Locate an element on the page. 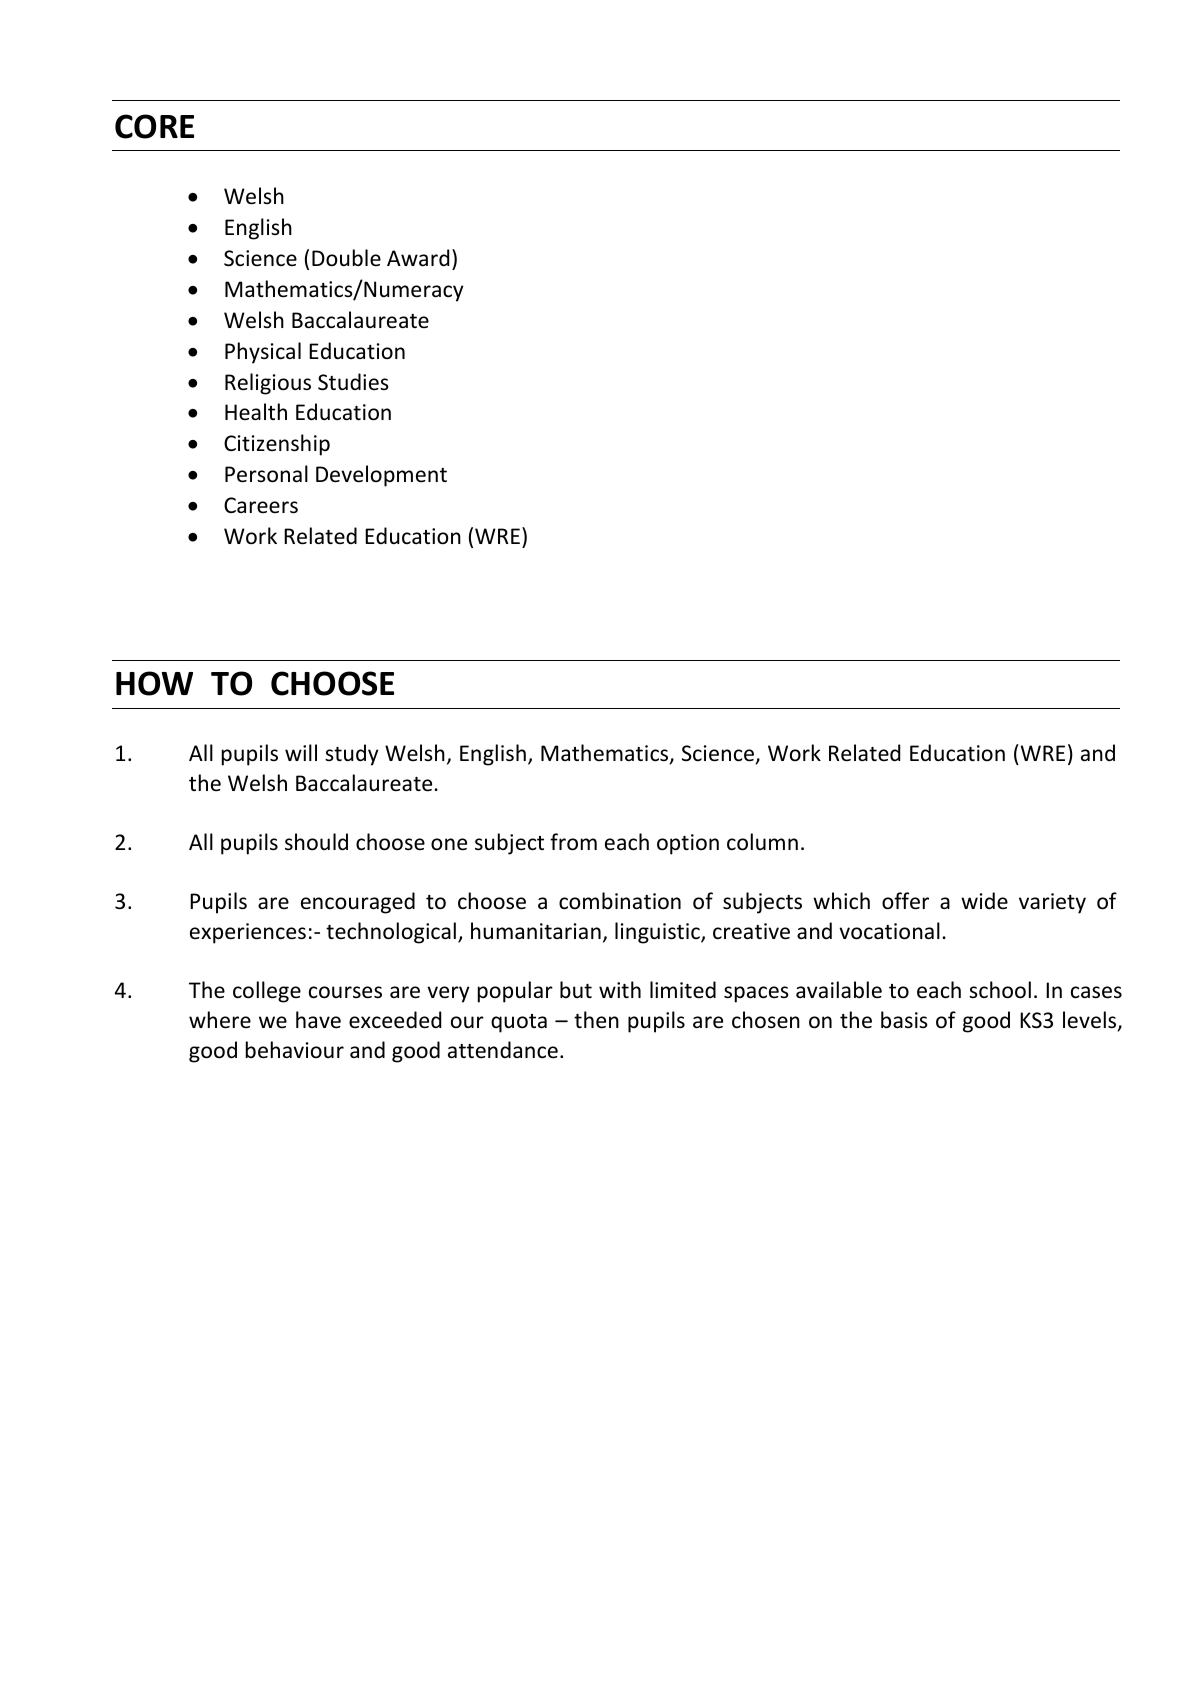  CORE is located at coordinates (154, 126).
